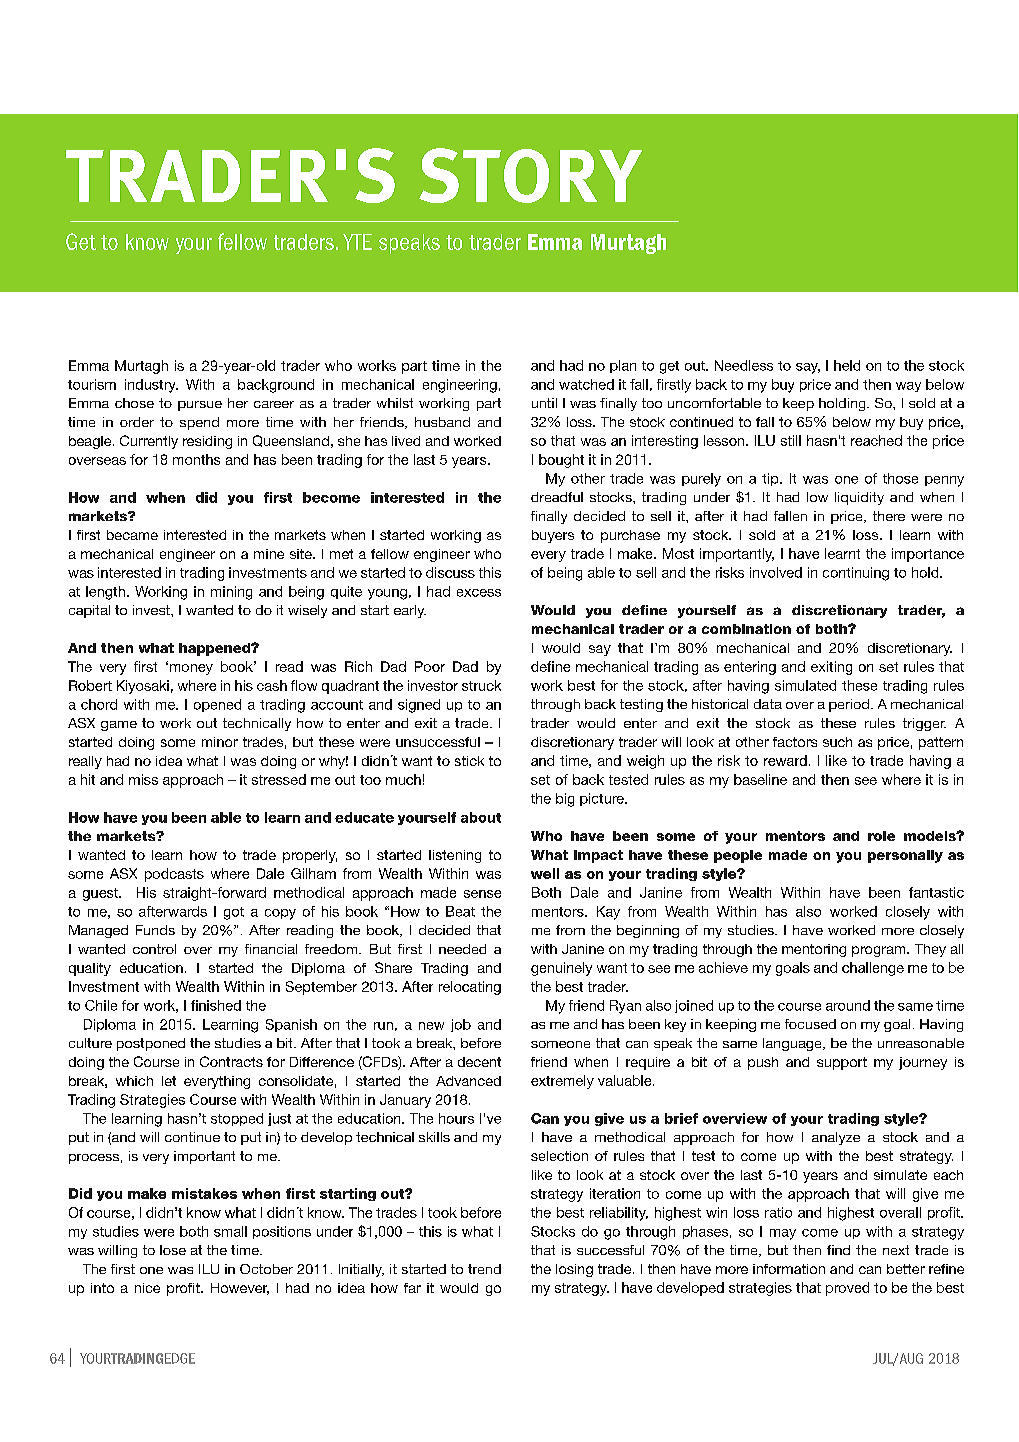 Image resolution: width=1019 pixels, height=1442 pixels. What do you see at coordinates (484, 1269) in the page?
I see `trend` at bounding box center [484, 1269].
